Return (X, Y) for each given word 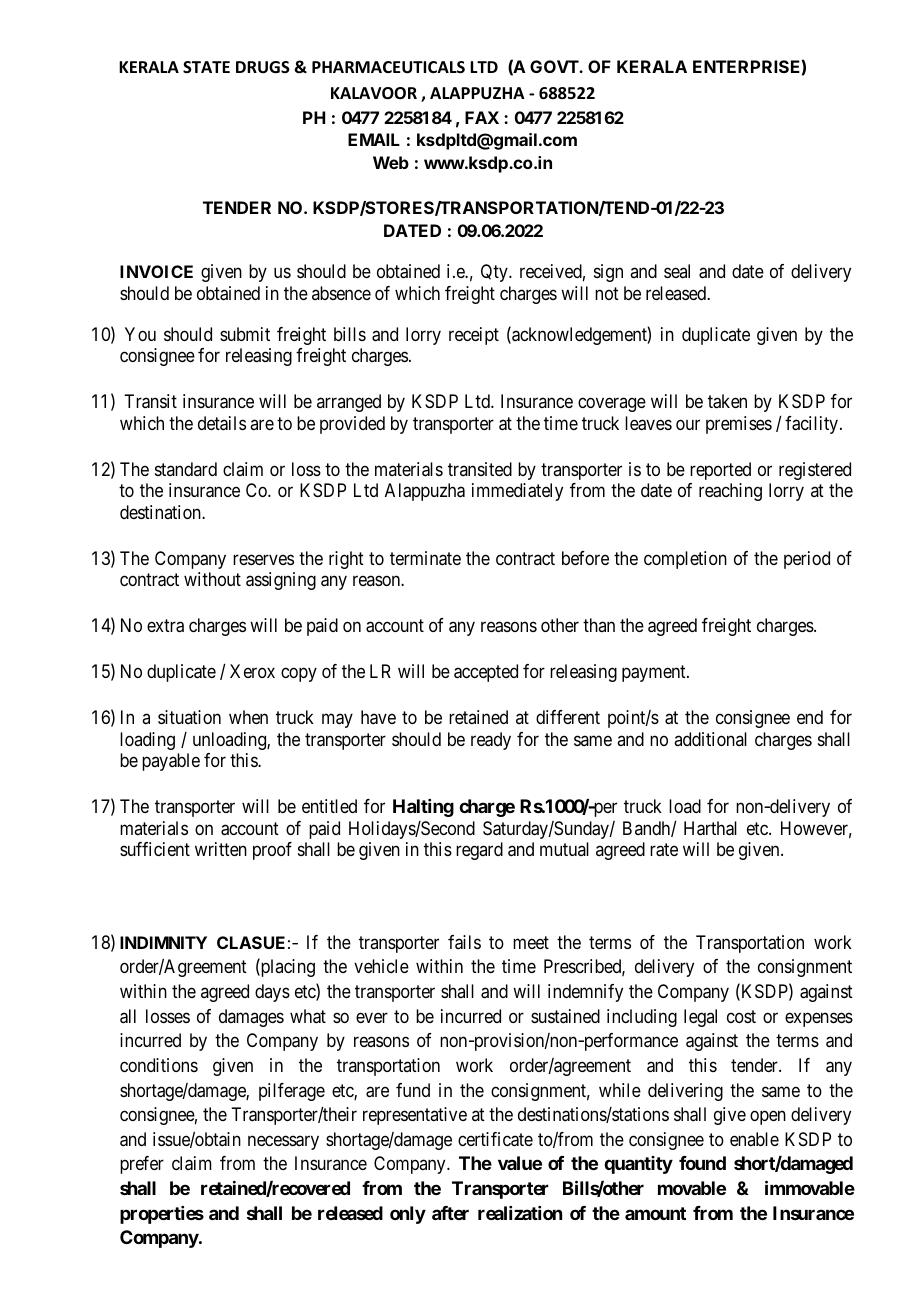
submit (245, 334)
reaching (730, 492)
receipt (474, 336)
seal (677, 271)
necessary (283, 1142)
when (248, 717)
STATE (206, 67)
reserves (263, 559)
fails (464, 942)
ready (491, 741)
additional (710, 739)
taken (727, 401)
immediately (517, 492)
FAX (482, 117)
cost (741, 1016)
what (308, 1016)
